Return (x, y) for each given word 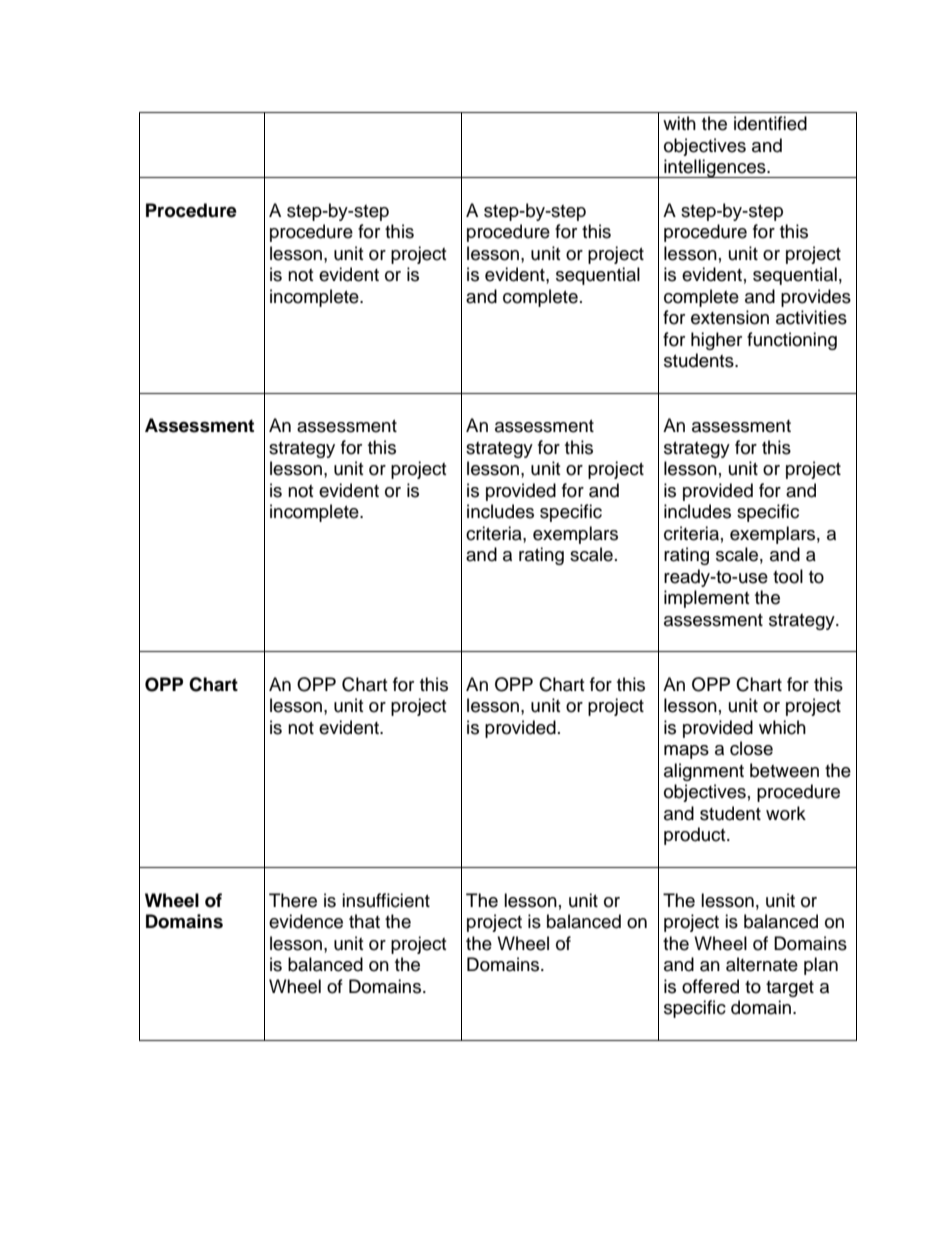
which (782, 727)
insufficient (386, 900)
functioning (792, 341)
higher (716, 341)
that (364, 921)
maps (686, 752)
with (679, 123)
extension (730, 317)
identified (770, 123)
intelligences (715, 168)
